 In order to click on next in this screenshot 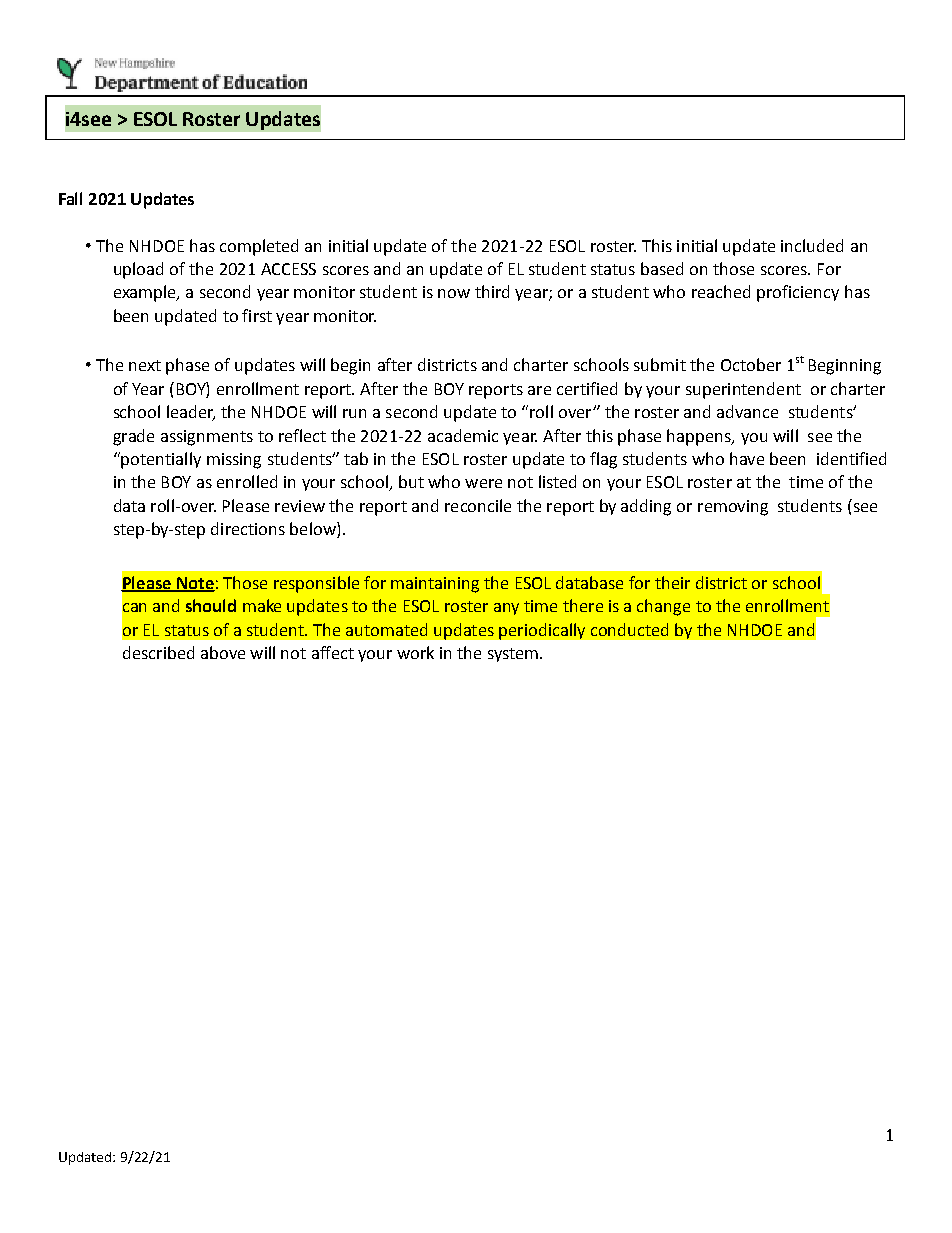, I will do `click(145, 365)`.
